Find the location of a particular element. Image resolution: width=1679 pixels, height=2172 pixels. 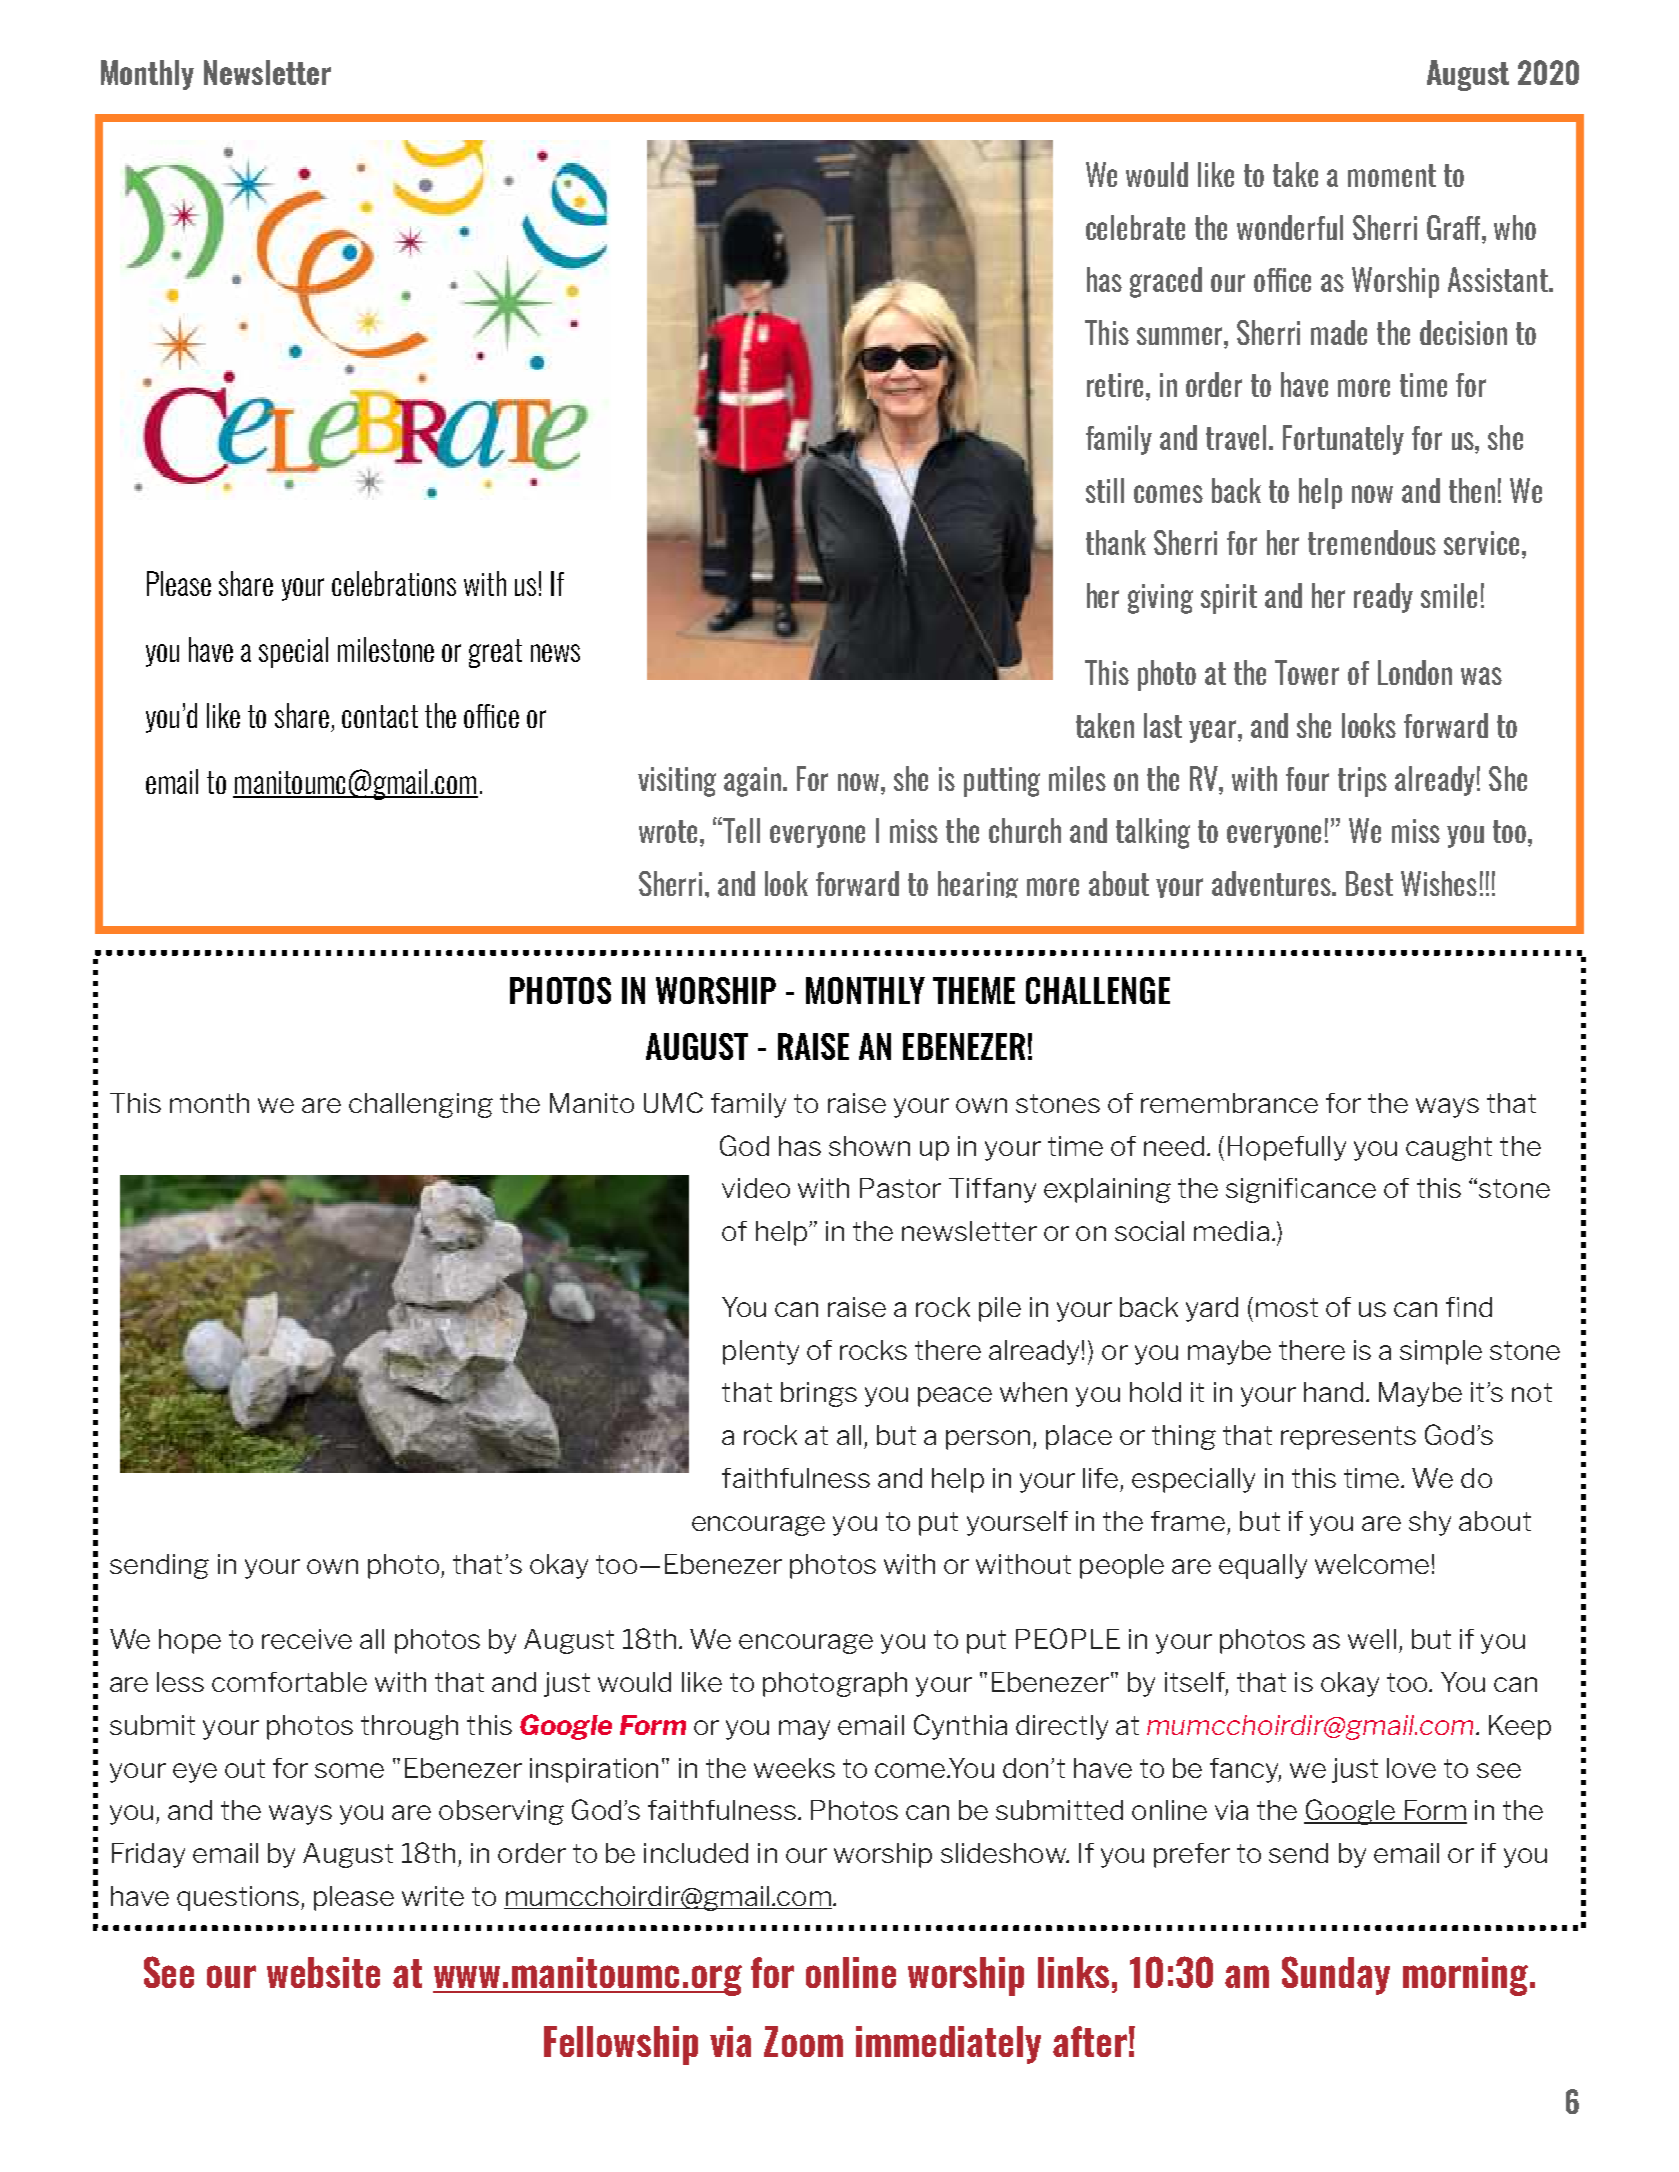

challenging is located at coordinates (421, 1105).
